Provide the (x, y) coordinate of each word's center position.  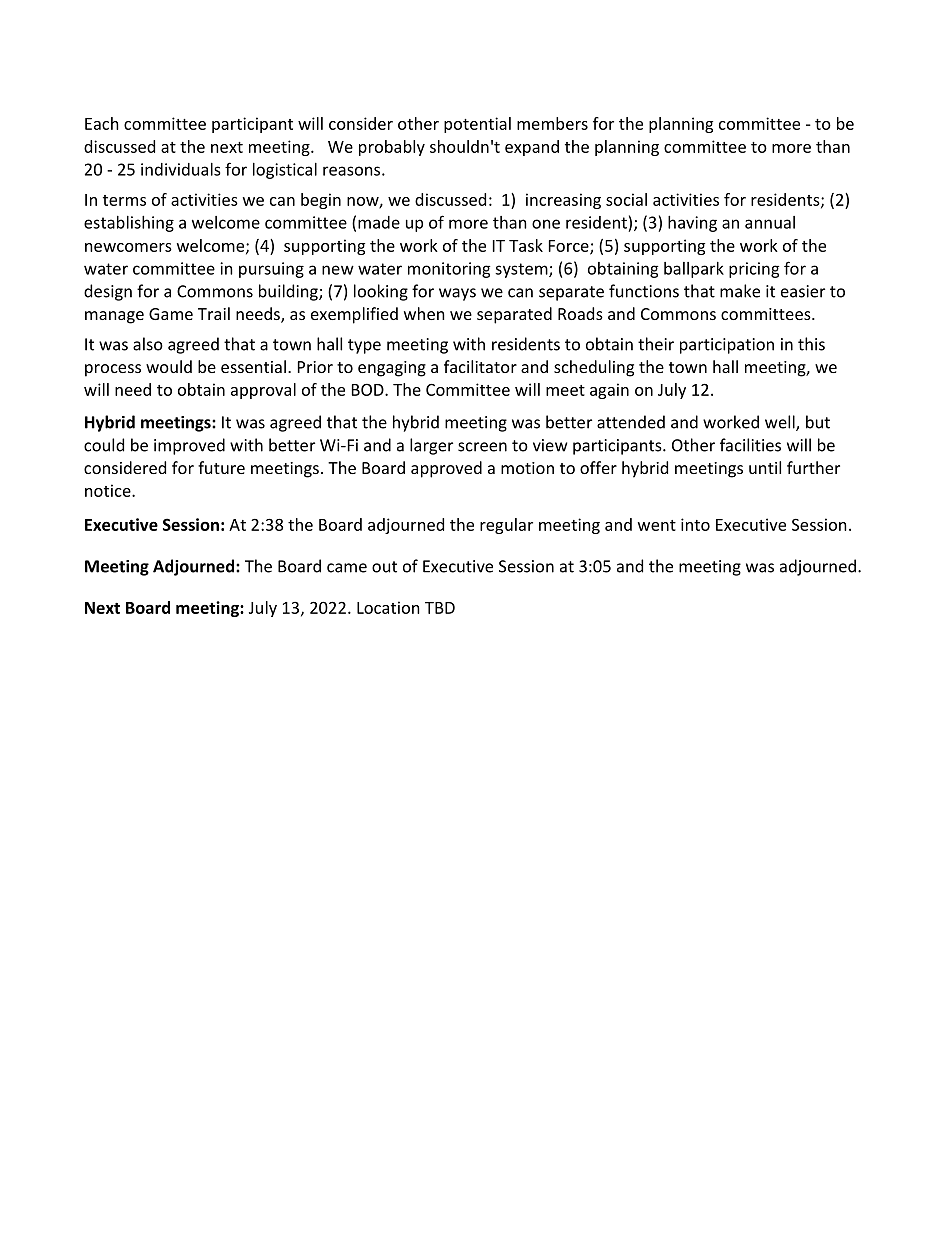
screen (482, 447)
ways (457, 294)
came (347, 568)
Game (171, 314)
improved (189, 446)
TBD (440, 608)
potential (477, 125)
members (552, 123)
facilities (750, 445)
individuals (181, 169)
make (740, 291)
